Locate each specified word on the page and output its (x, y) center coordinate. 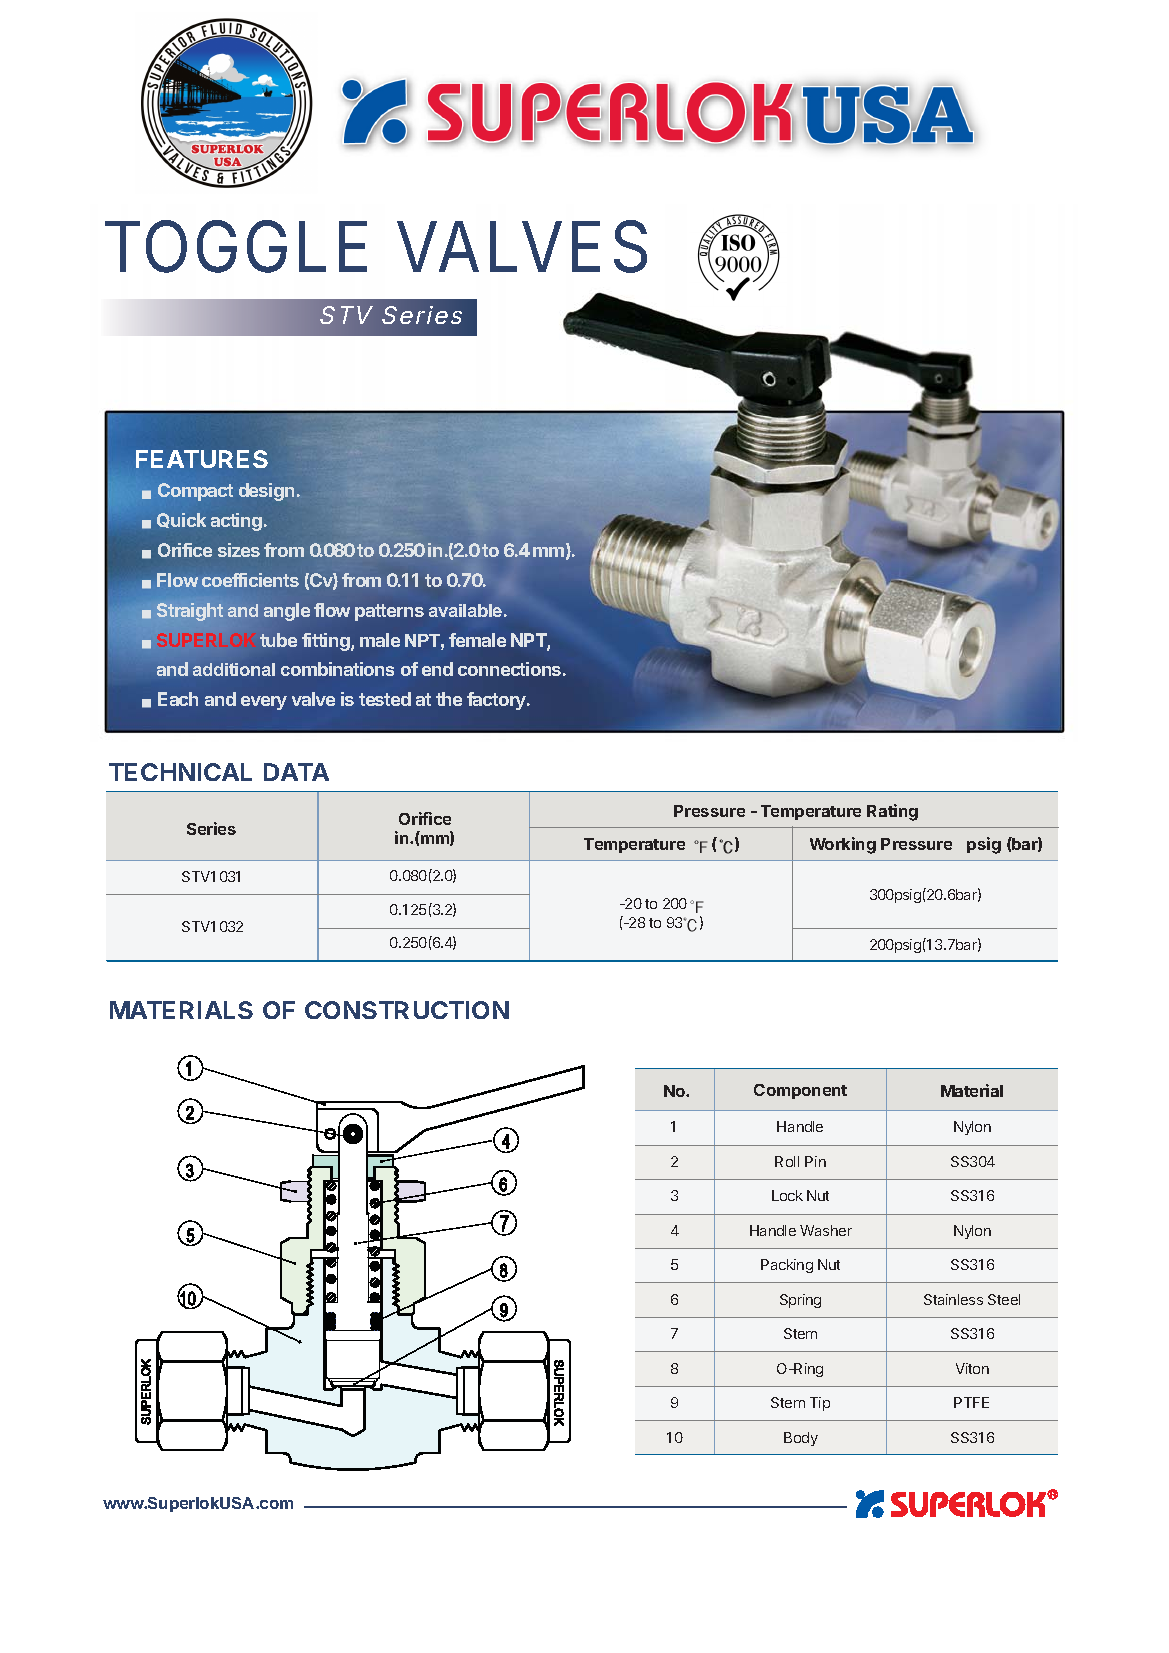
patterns (389, 612)
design (266, 492)
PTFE (971, 1402)
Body (801, 1439)
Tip (820, 1404)
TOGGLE (236, 246)
